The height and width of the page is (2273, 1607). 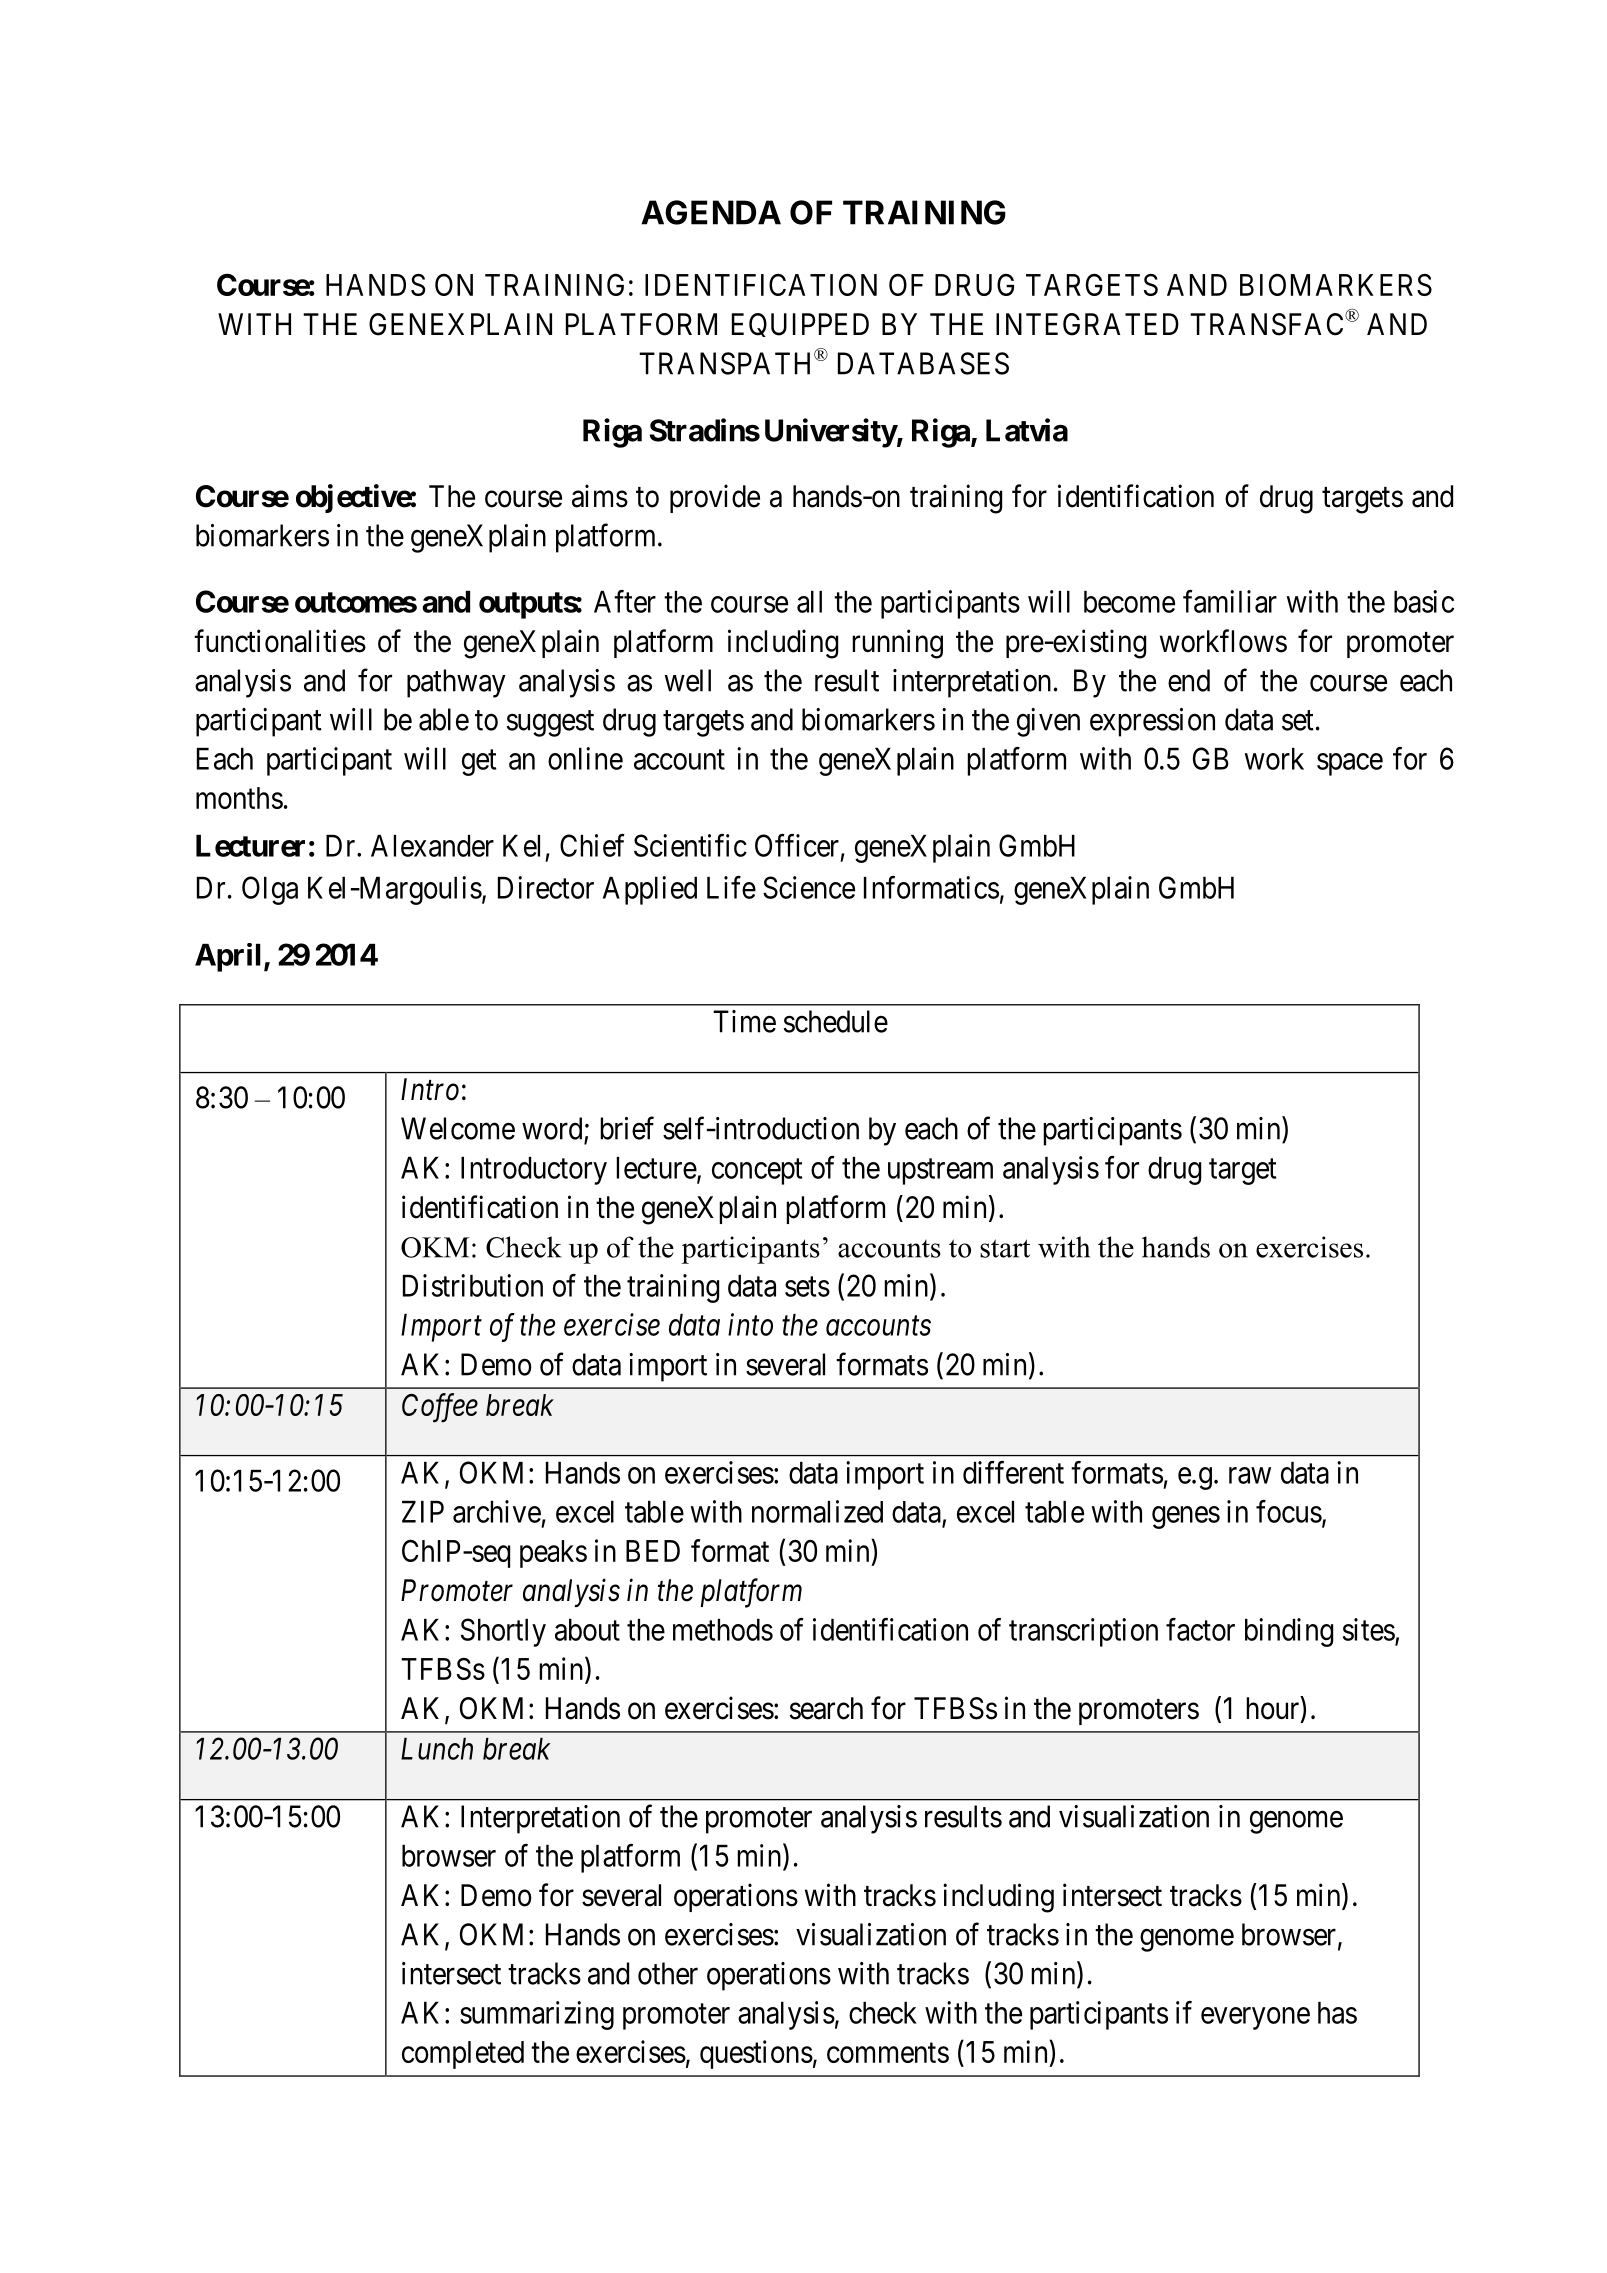 I want to click on INTEGRATED, so click(x=1087, y=324).
